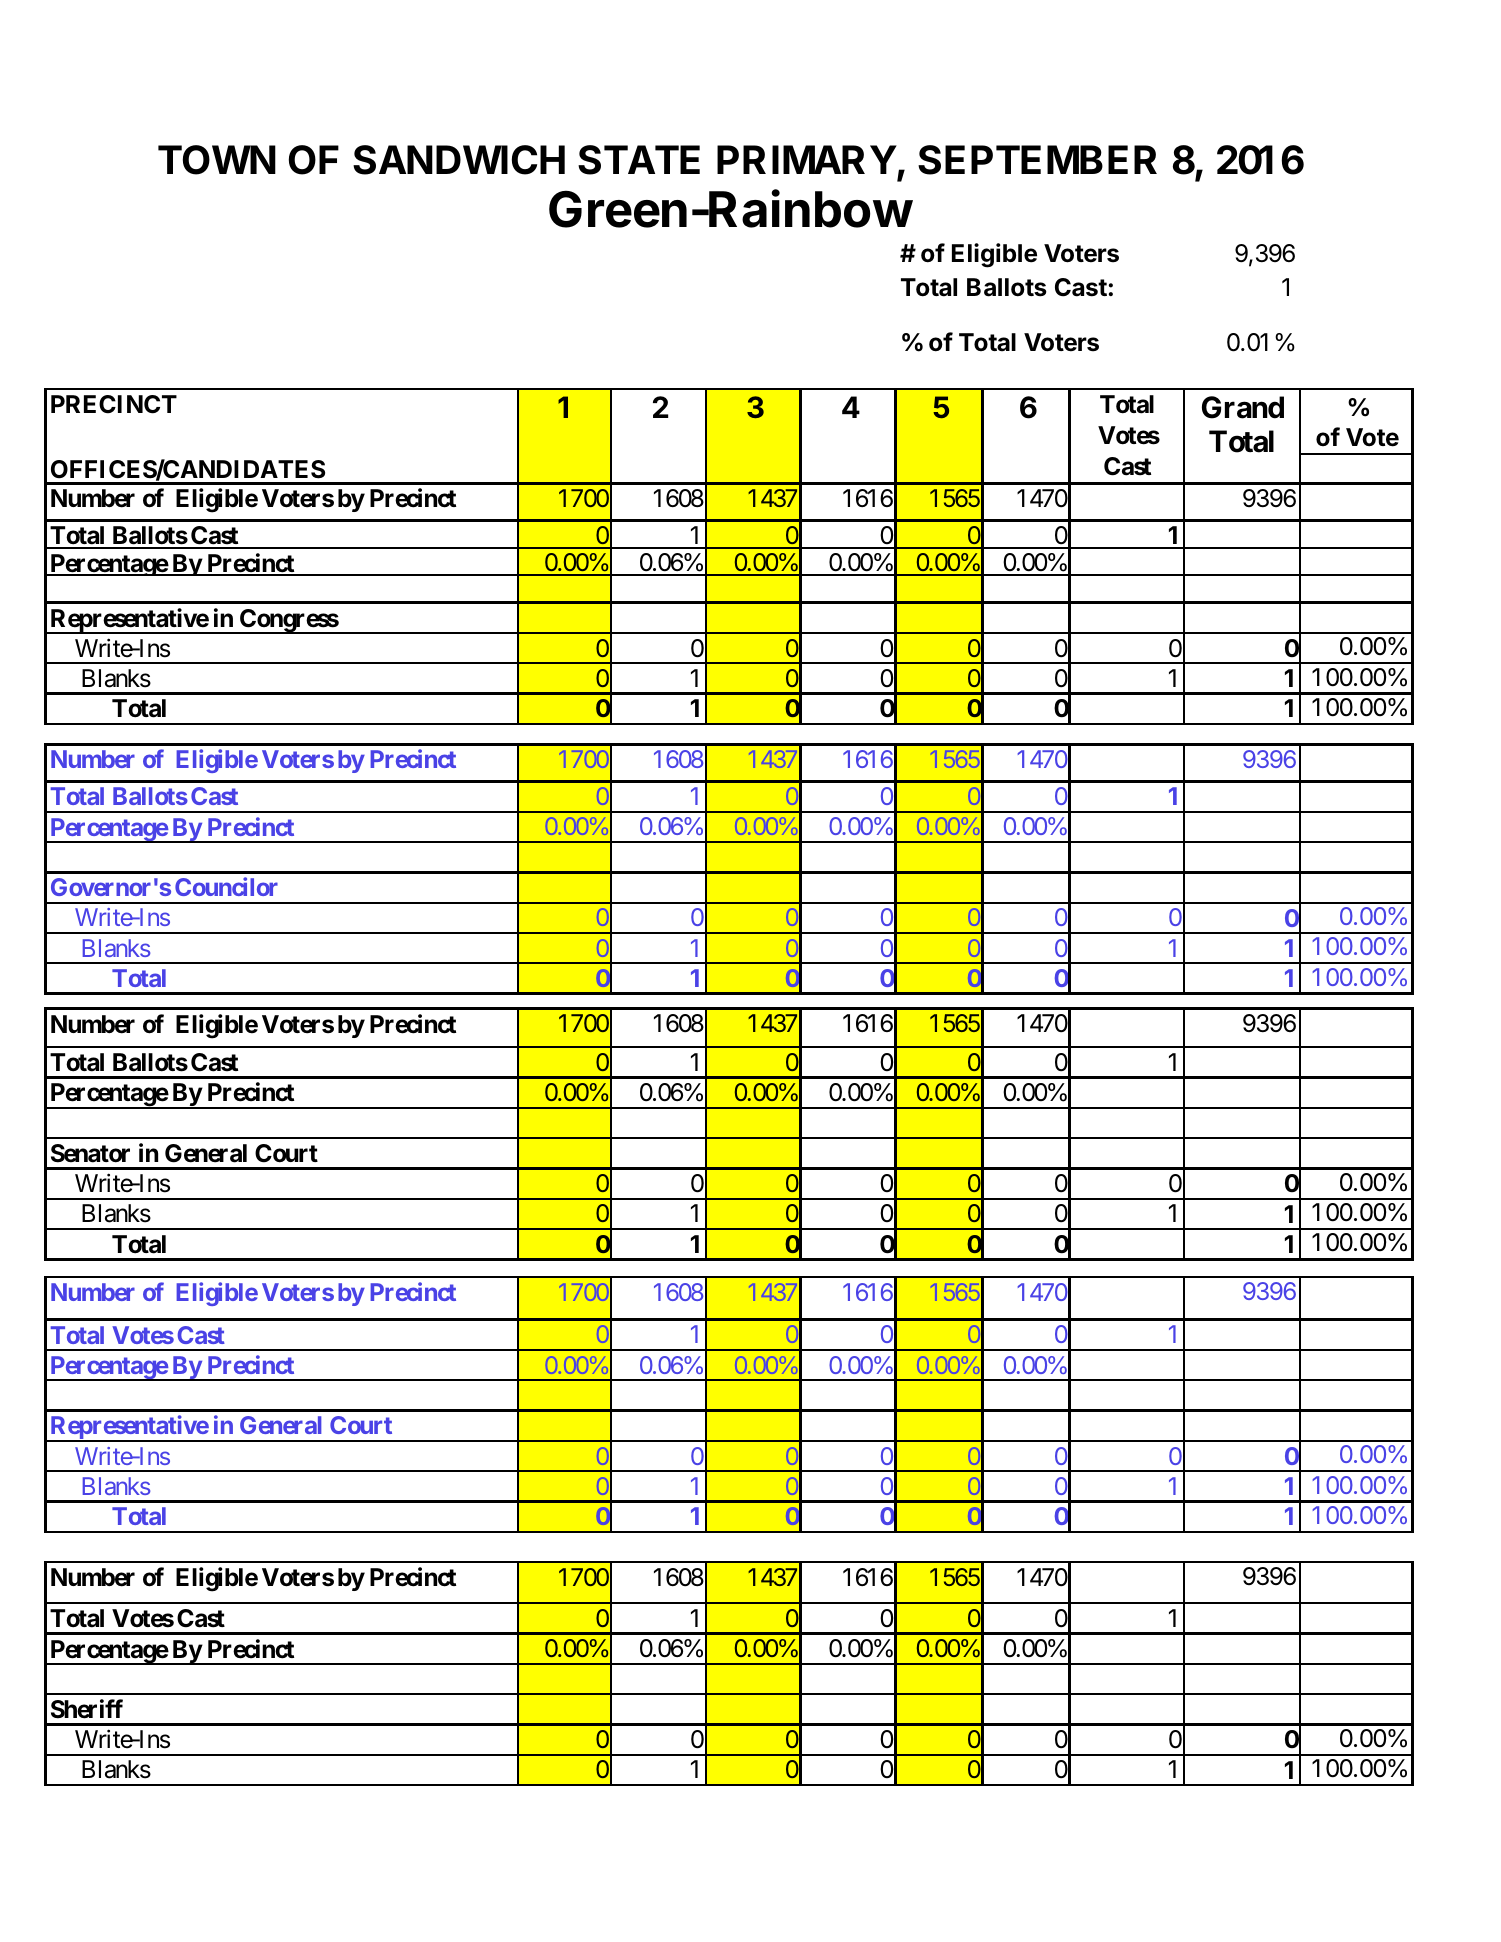 This screenshot has height=1942, width=1501. What do you see at coordinates (1243, 407) in the screenshot?
I see `Grand` at bounding box center [1243, 407].
